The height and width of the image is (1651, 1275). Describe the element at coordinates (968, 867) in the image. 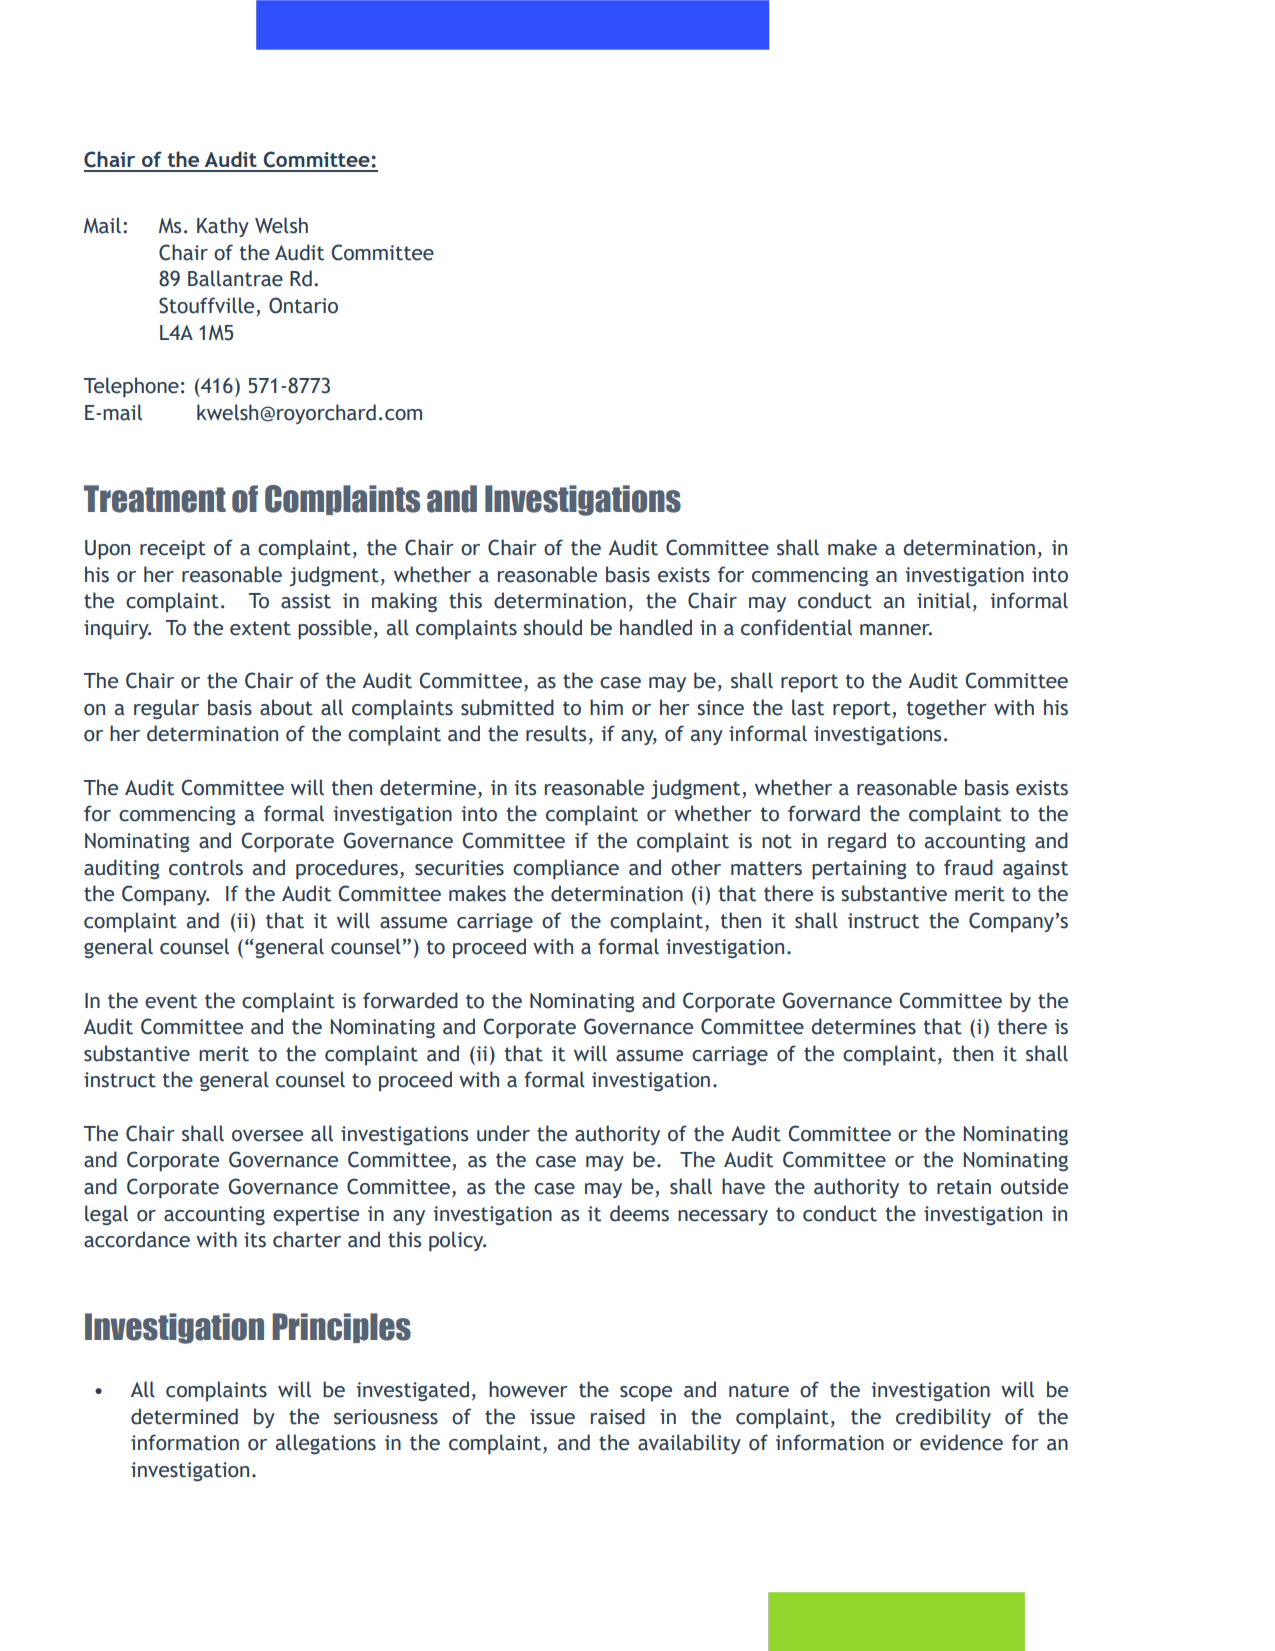

I see `fraud` at that location.
